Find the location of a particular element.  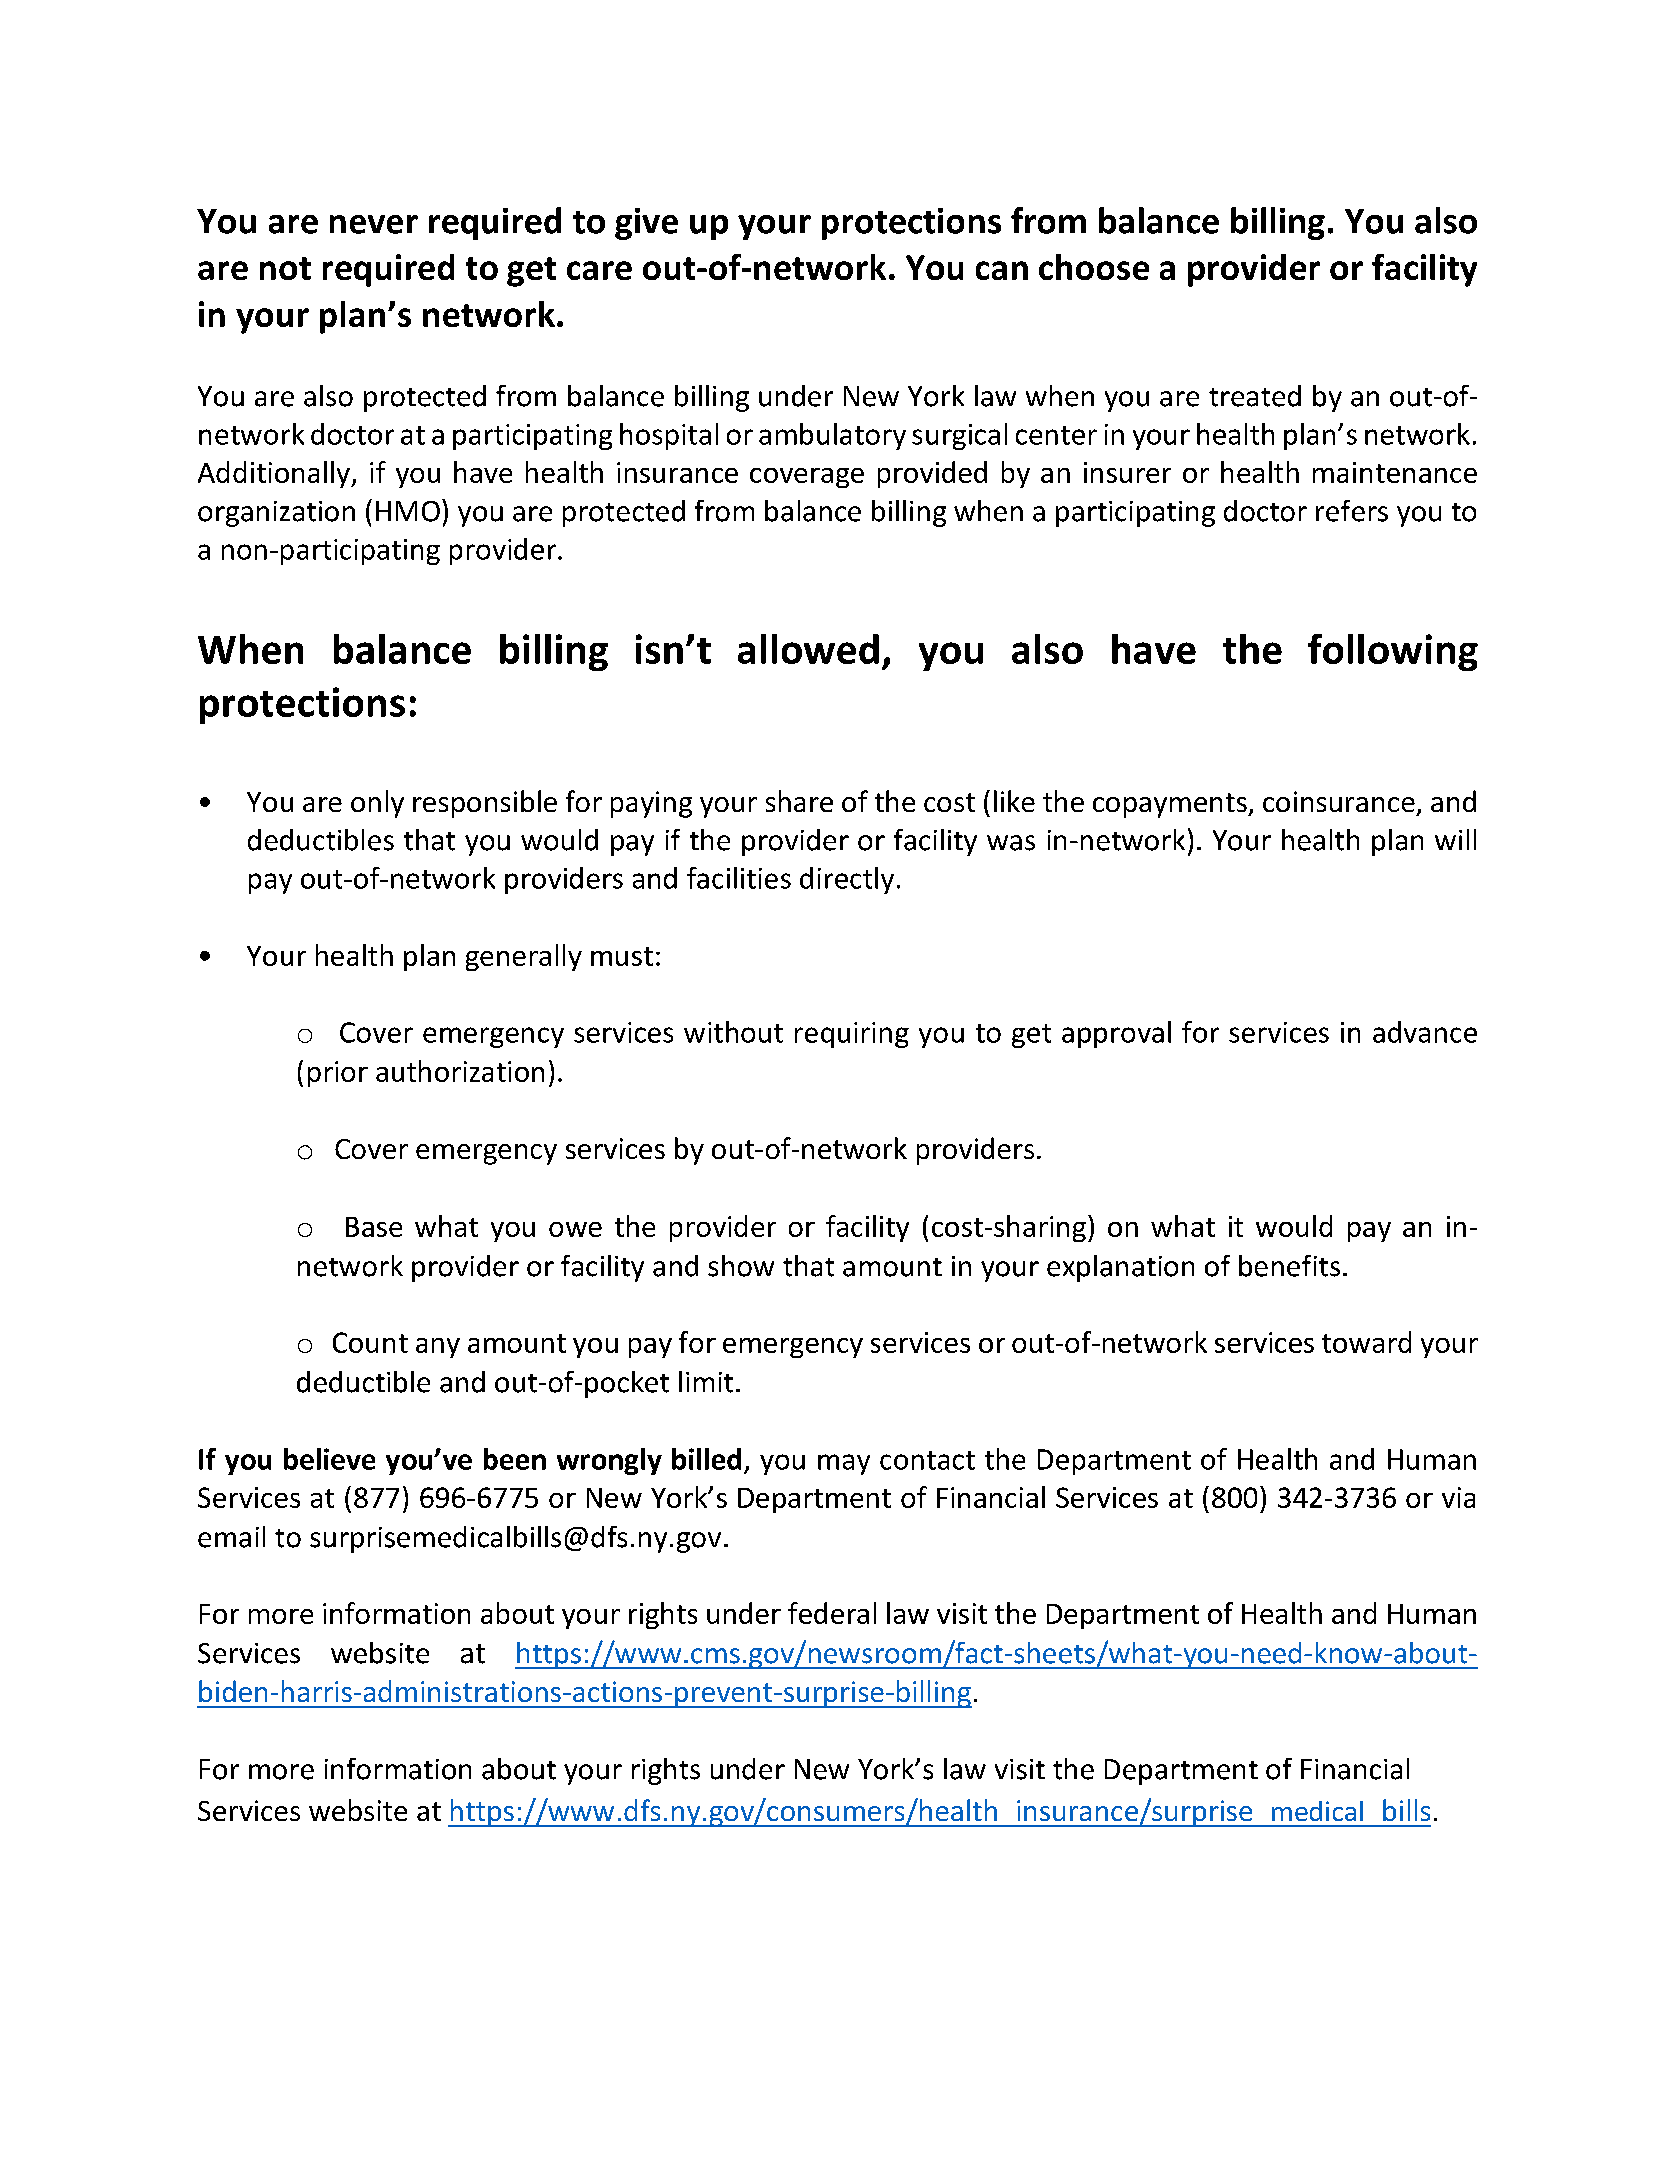

generally is located at coordinates (524, 957).
